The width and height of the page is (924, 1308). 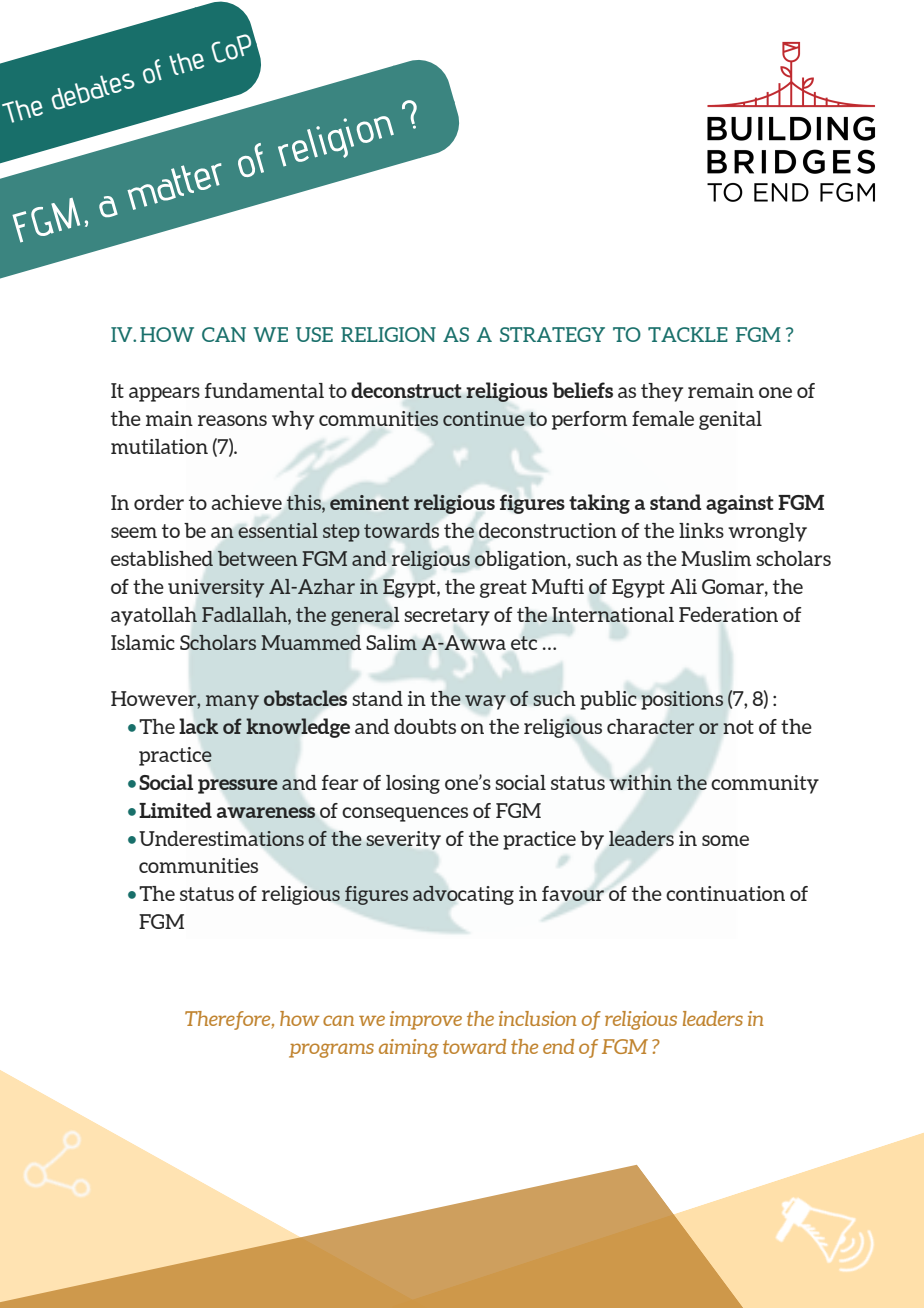 I want to click on within, so click(x=640, y=782).
